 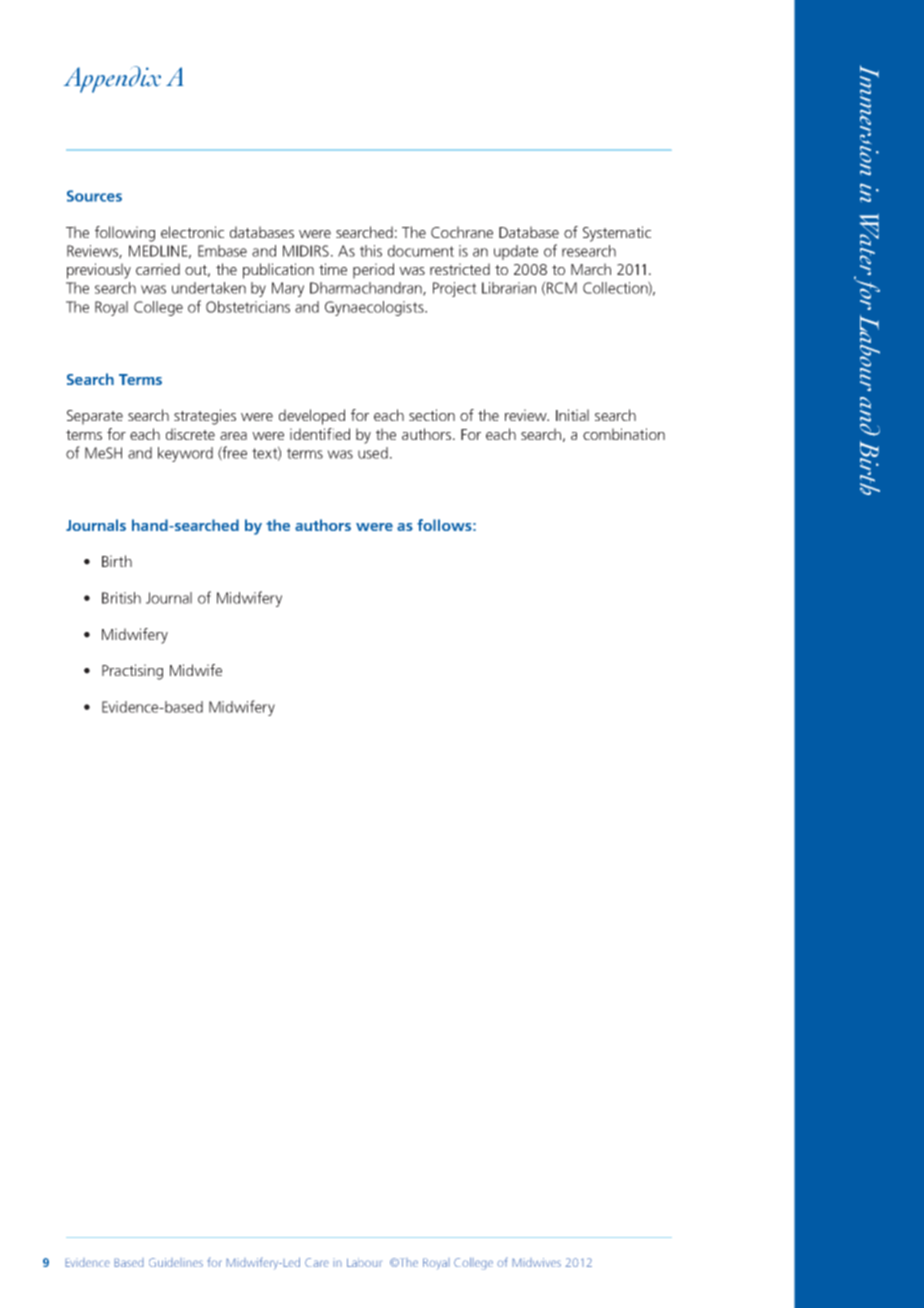 What do you see at coordinates (536, 1262) in the image?
I see `Midwives` at bounding box center [536, 1262].
